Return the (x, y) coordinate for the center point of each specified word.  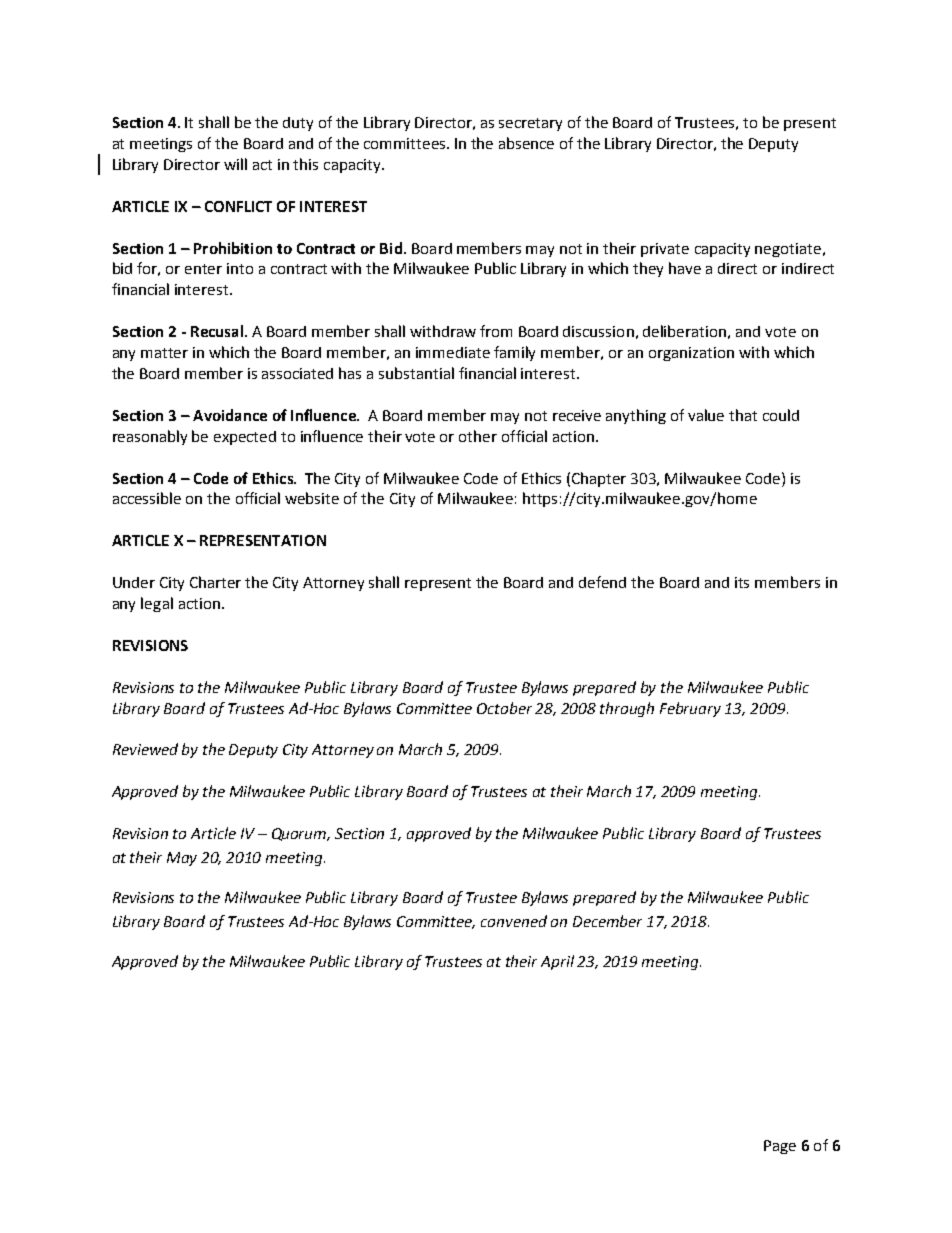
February (690, 709)
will (235, 164)
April (557, 962)
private (665, 250)
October (504, 708)
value (706, 415)
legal (157, 604)
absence (526, 143)
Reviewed (145, 749)
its (742, 582)
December (607, 921)
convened (514, 921)
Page (780, 1147)
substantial (416, 373)
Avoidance (230, 415)
